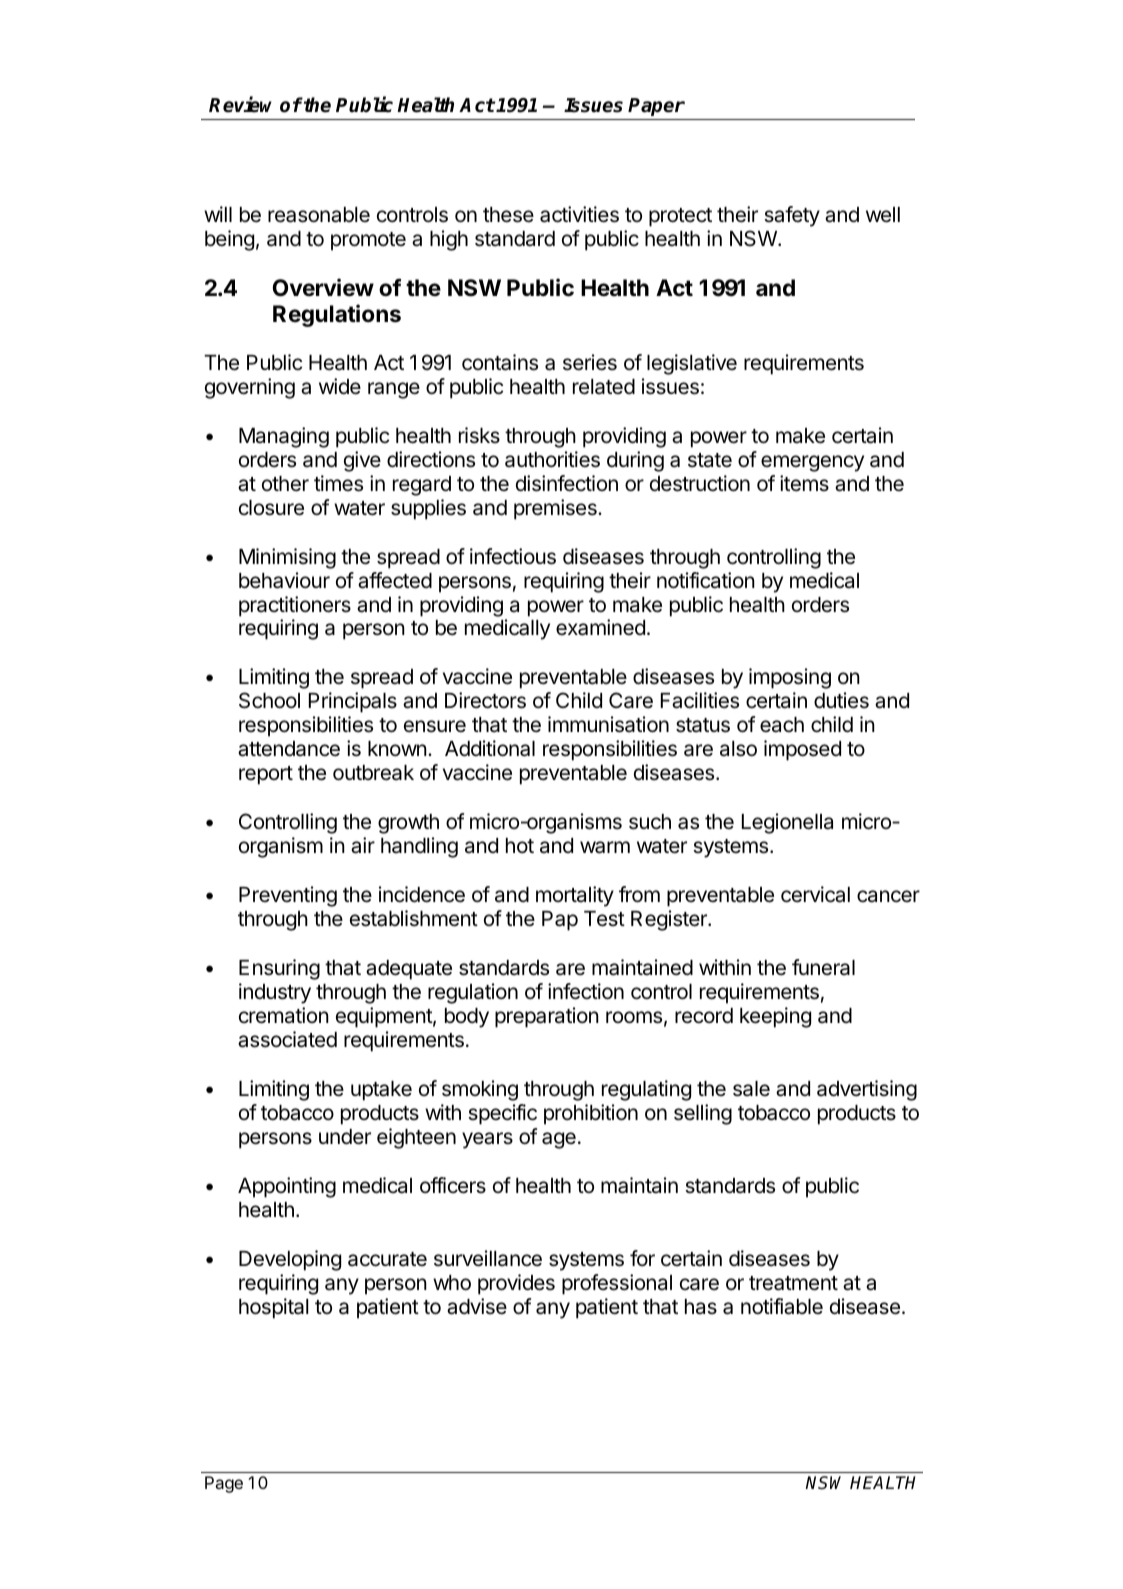 This screenshot has height=1589, width=1123. Describe the element at coordinates (775, 1017) in the screenshot. I see `keeping` at that location.
